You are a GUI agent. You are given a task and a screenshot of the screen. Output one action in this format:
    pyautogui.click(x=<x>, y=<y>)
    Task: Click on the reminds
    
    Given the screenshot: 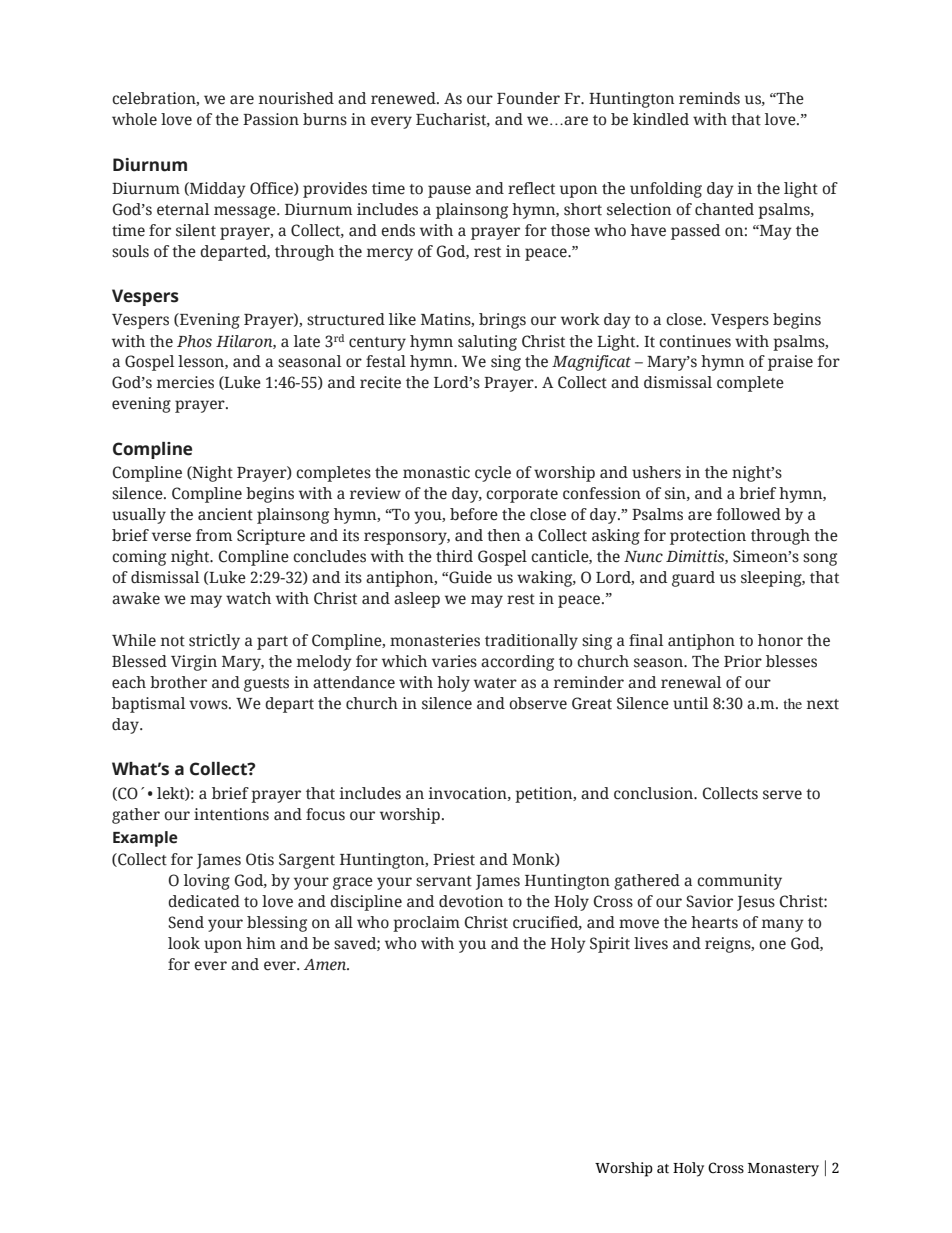 What is the action you would take?
    pyautogui.click(x=709, y=98)
